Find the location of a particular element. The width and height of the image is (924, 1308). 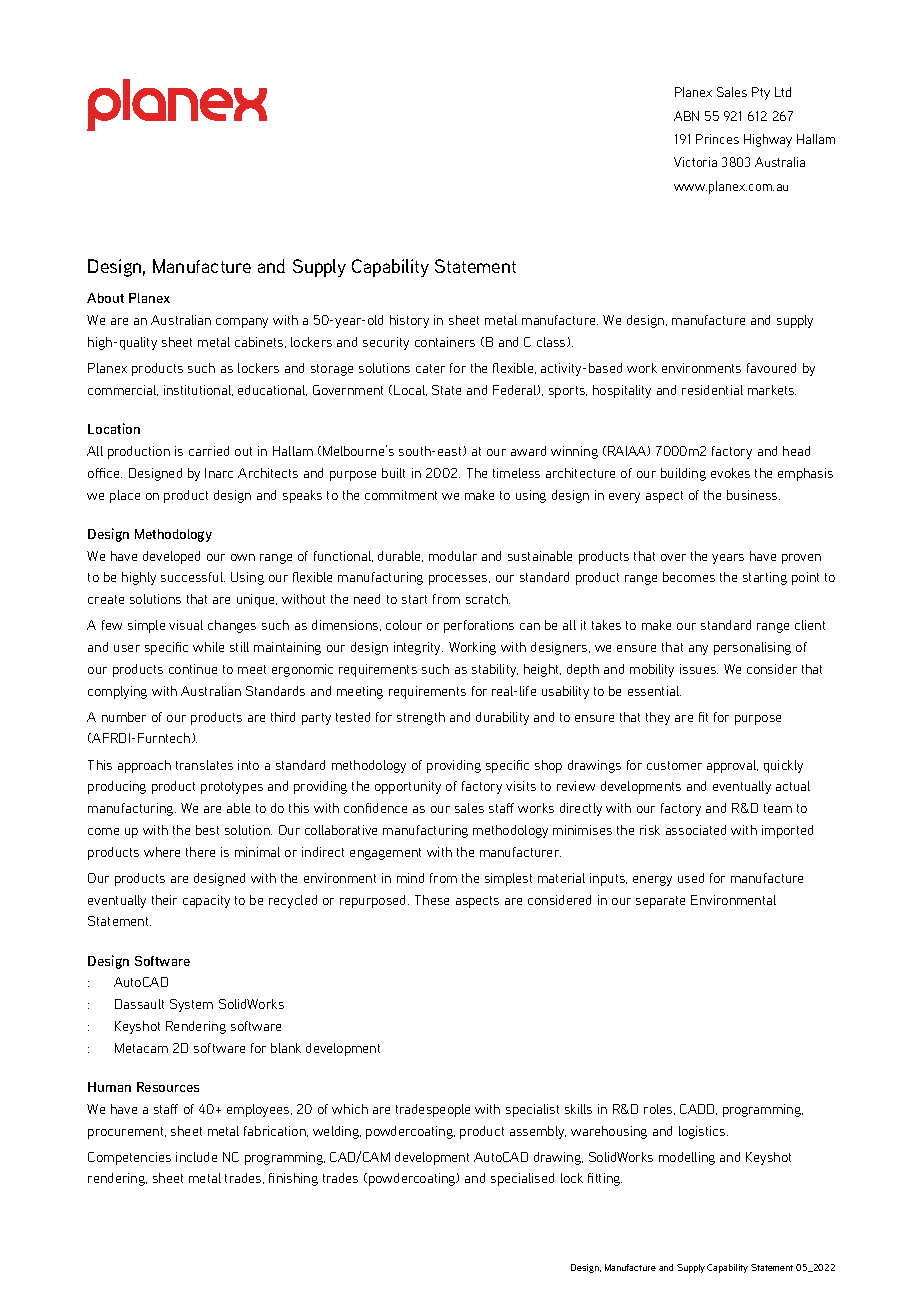

perforations is located at coordinates (479, 626).
